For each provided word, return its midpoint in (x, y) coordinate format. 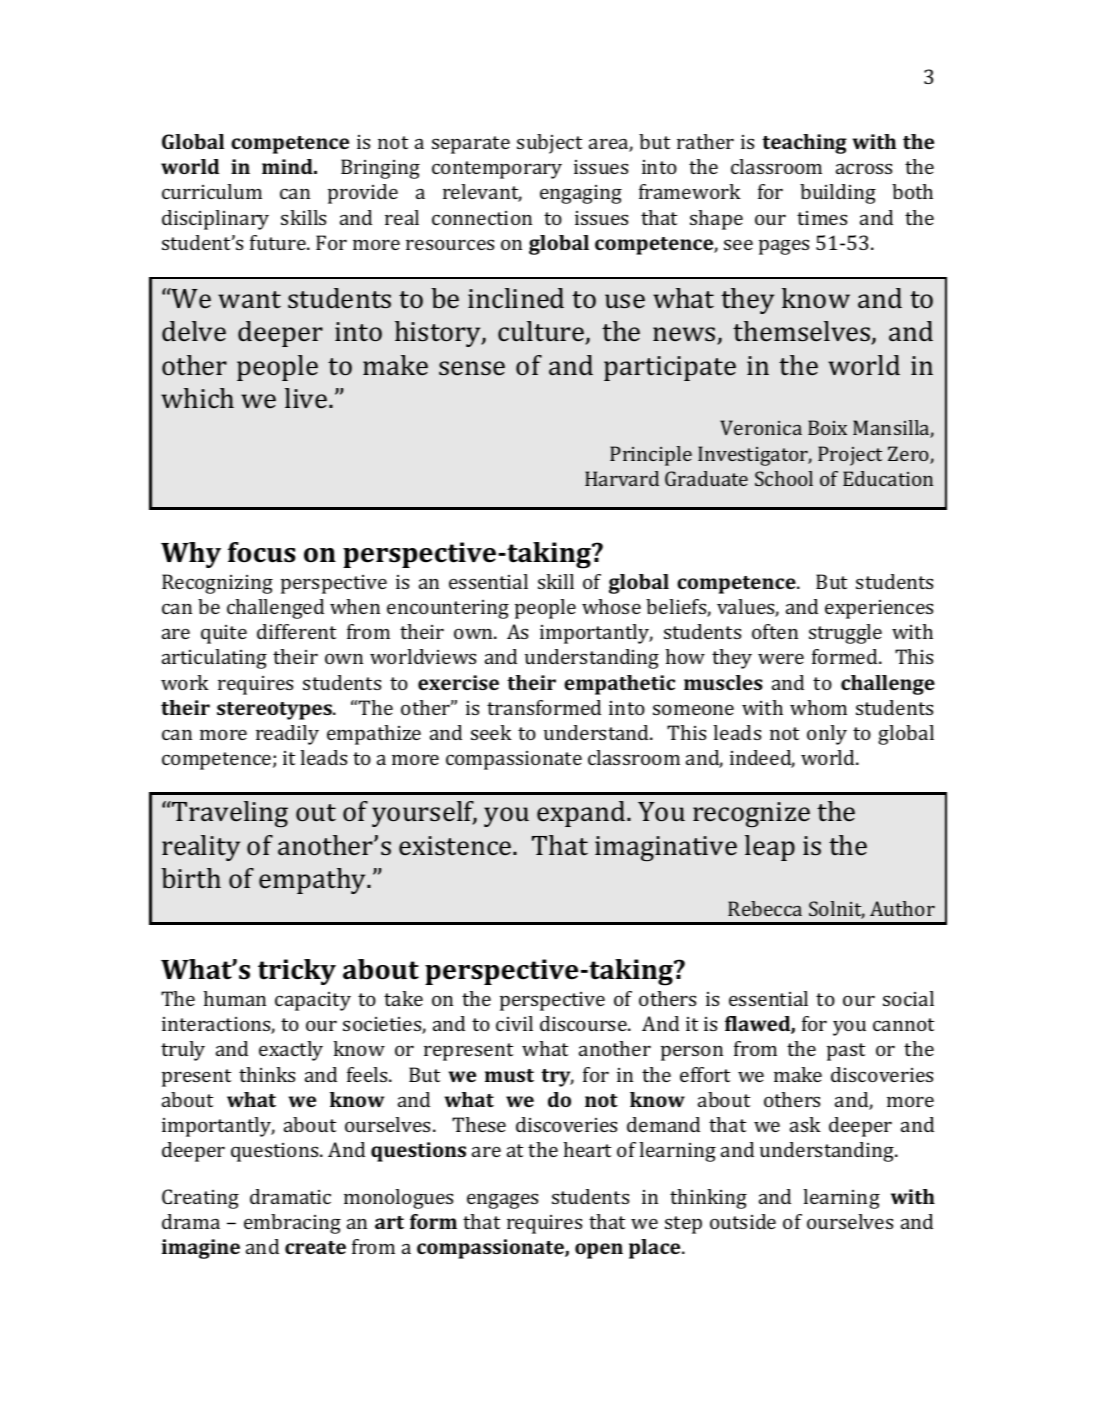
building (838, 194)
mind (288, 166)
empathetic (619, 685)
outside (743, 1221)
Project (850, 456)
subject (549, 144)
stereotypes (275, 711)
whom (818, 707)
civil (514, 1023)
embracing (292, 1224)
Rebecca (765, 908)
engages (502, 1201)
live (307, 398)
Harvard (622, 478)
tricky (297, 972)
